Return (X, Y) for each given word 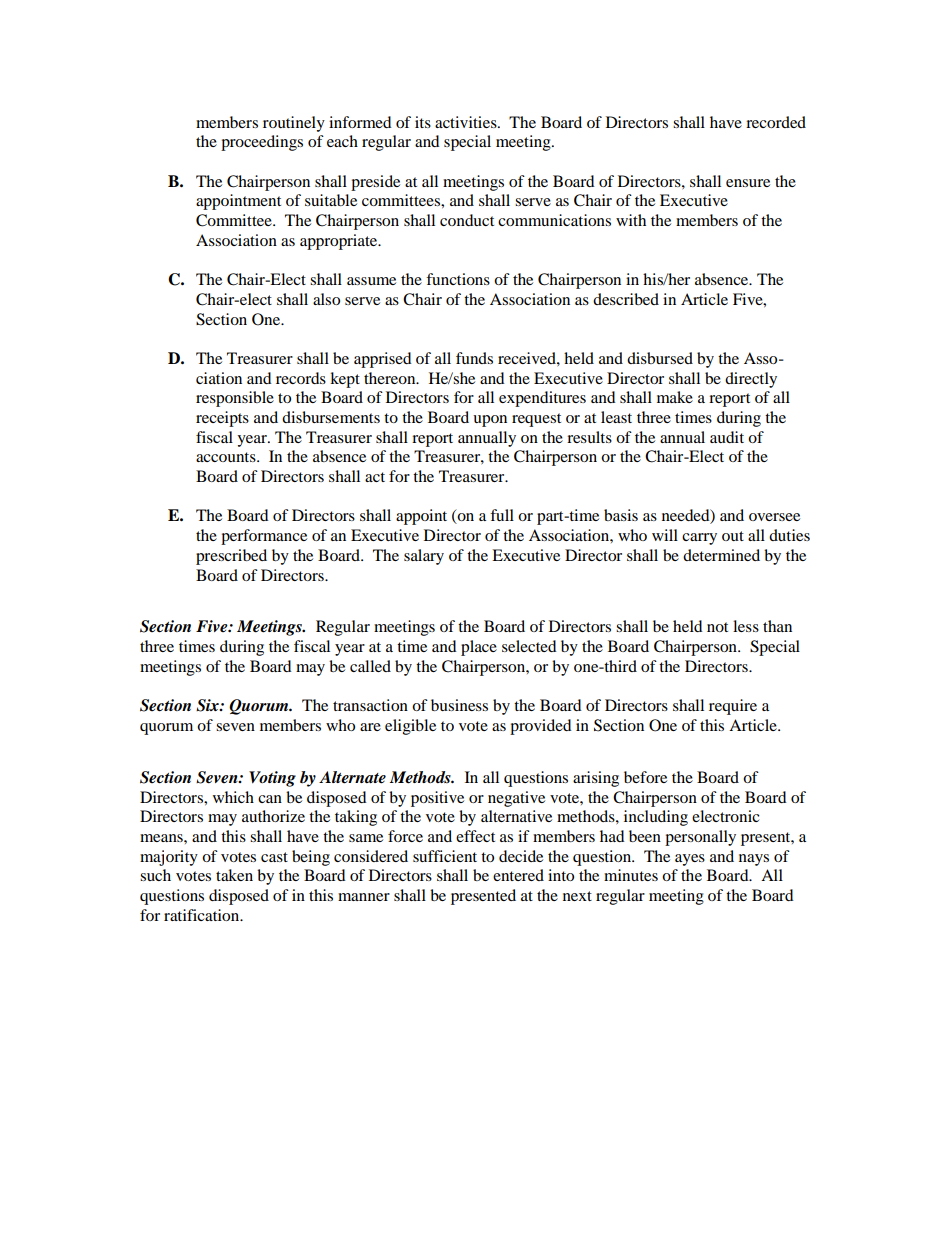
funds (474, 358)
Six (208, 705)
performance (264, 537)
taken (234, 875)
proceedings (262, 143)
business (459, 705)
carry (699, 539)
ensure (748, 183)
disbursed (660, 358)
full (502, 515)
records (301, 378)
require (733, 707)
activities (467, 122)
